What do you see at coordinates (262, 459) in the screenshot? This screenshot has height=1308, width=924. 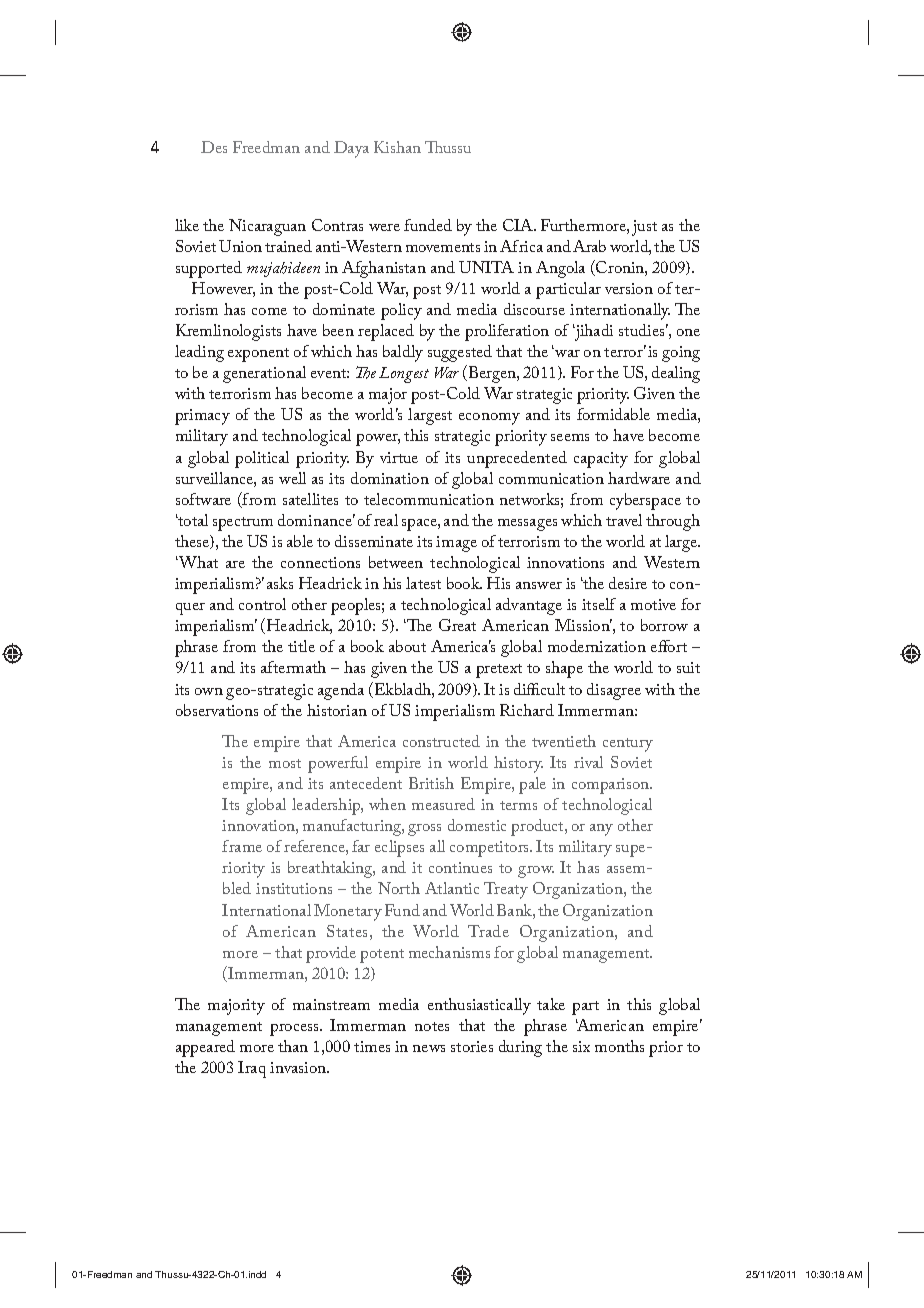 I see `political` at bounding box center [262, 459].
